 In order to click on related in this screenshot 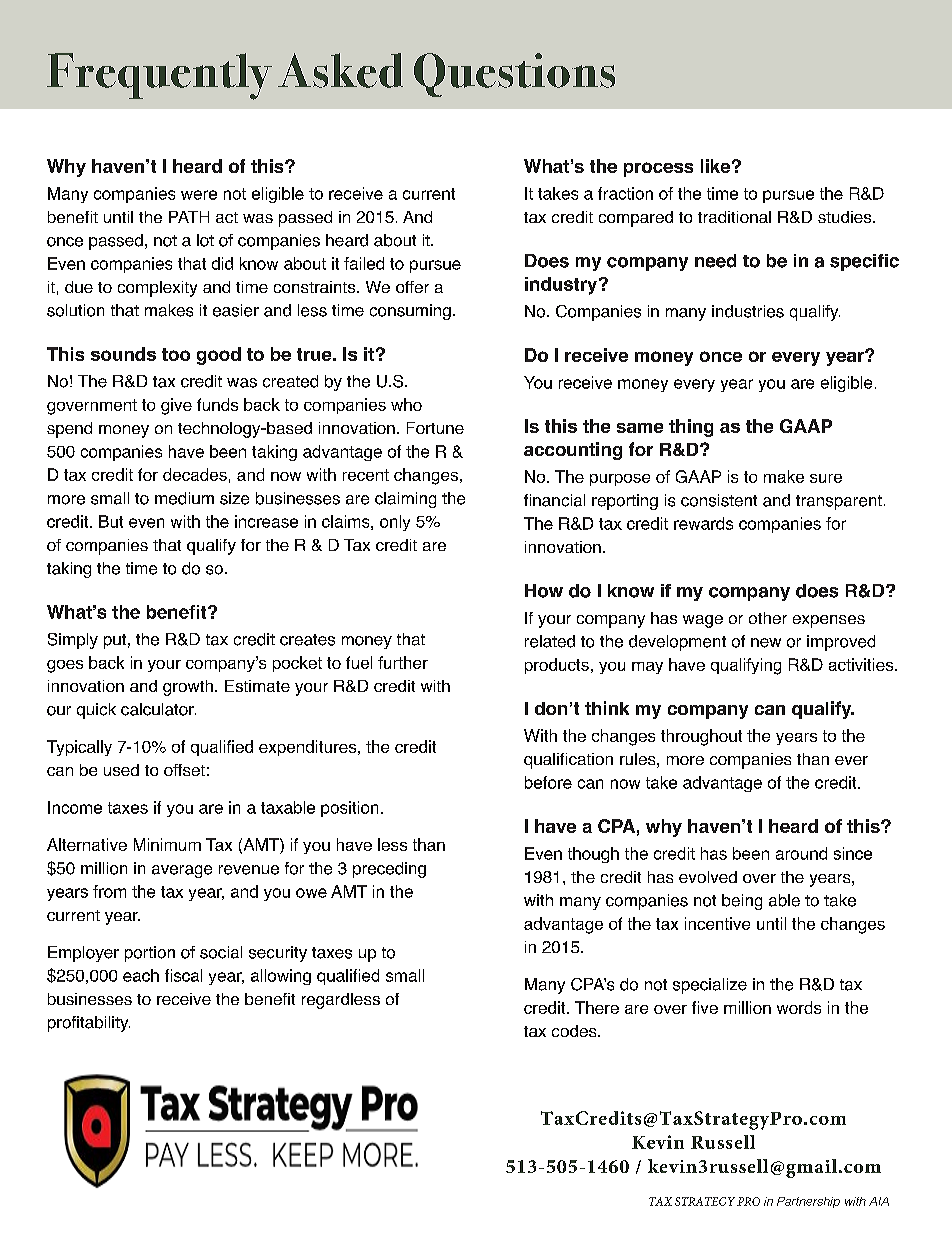, I will do `click(550, 641)`.
